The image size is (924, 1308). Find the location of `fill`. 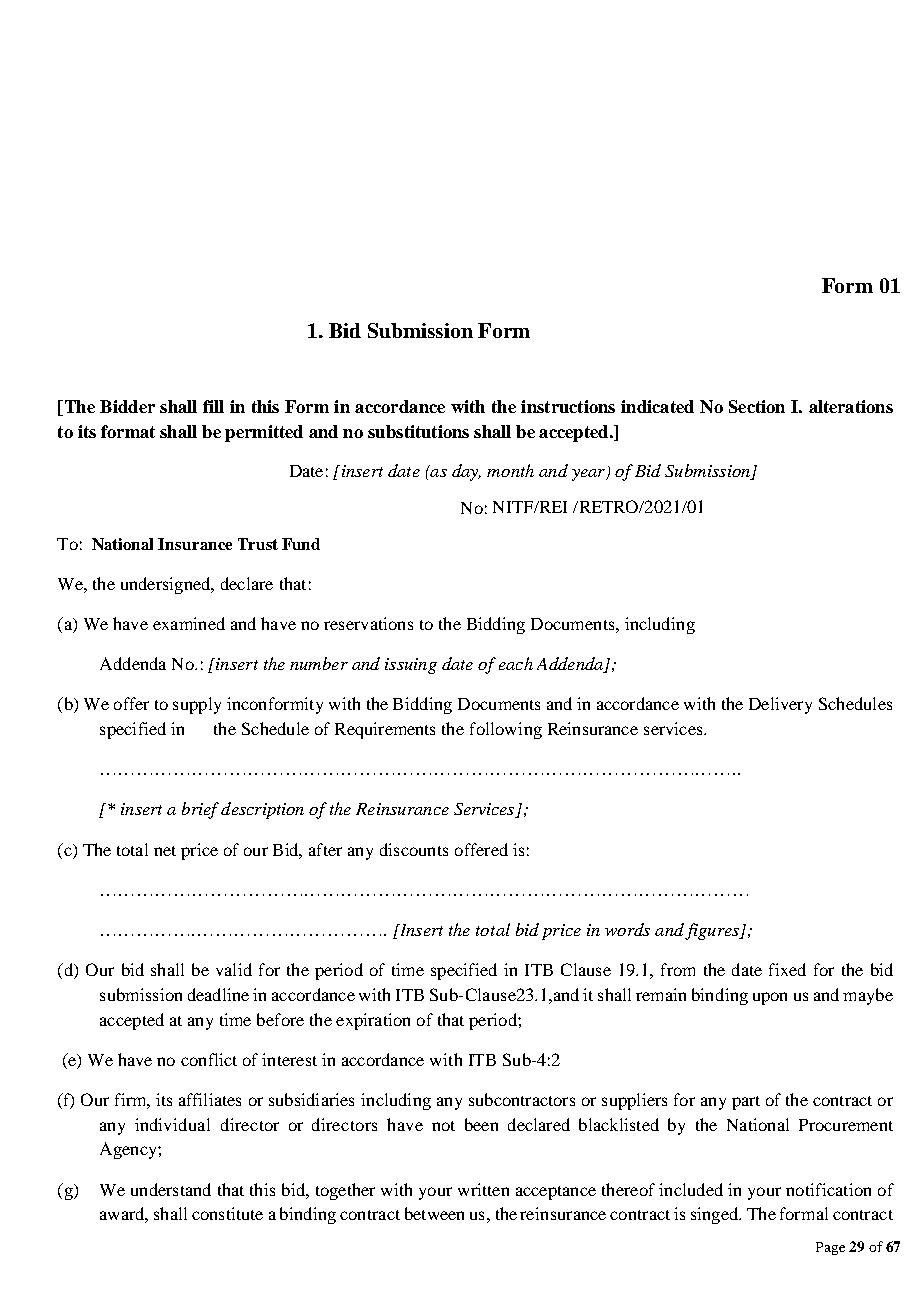

fill is located at coordinates (213, 406).
